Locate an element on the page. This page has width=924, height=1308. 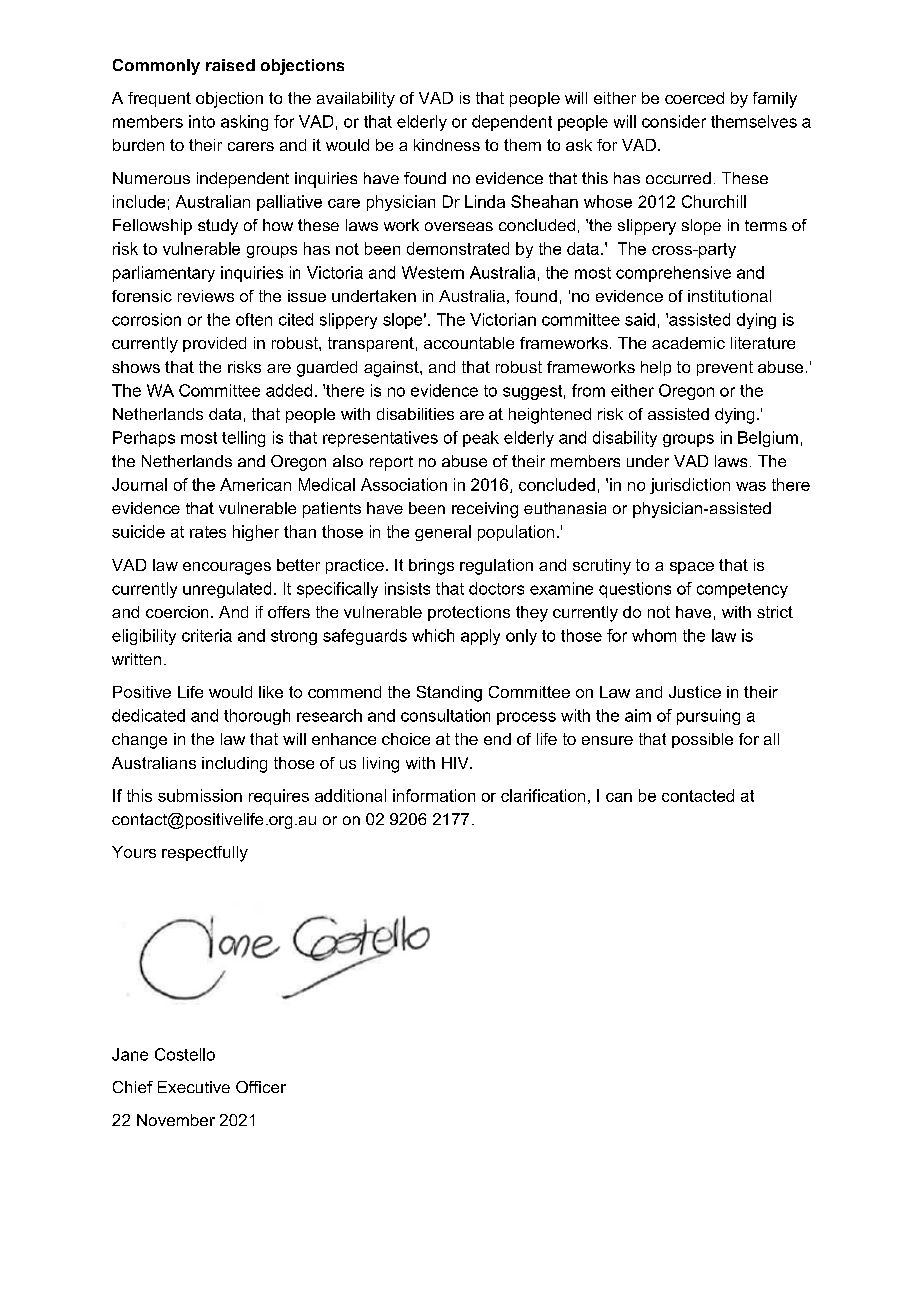
telling is located at coordinates (243, 439).
